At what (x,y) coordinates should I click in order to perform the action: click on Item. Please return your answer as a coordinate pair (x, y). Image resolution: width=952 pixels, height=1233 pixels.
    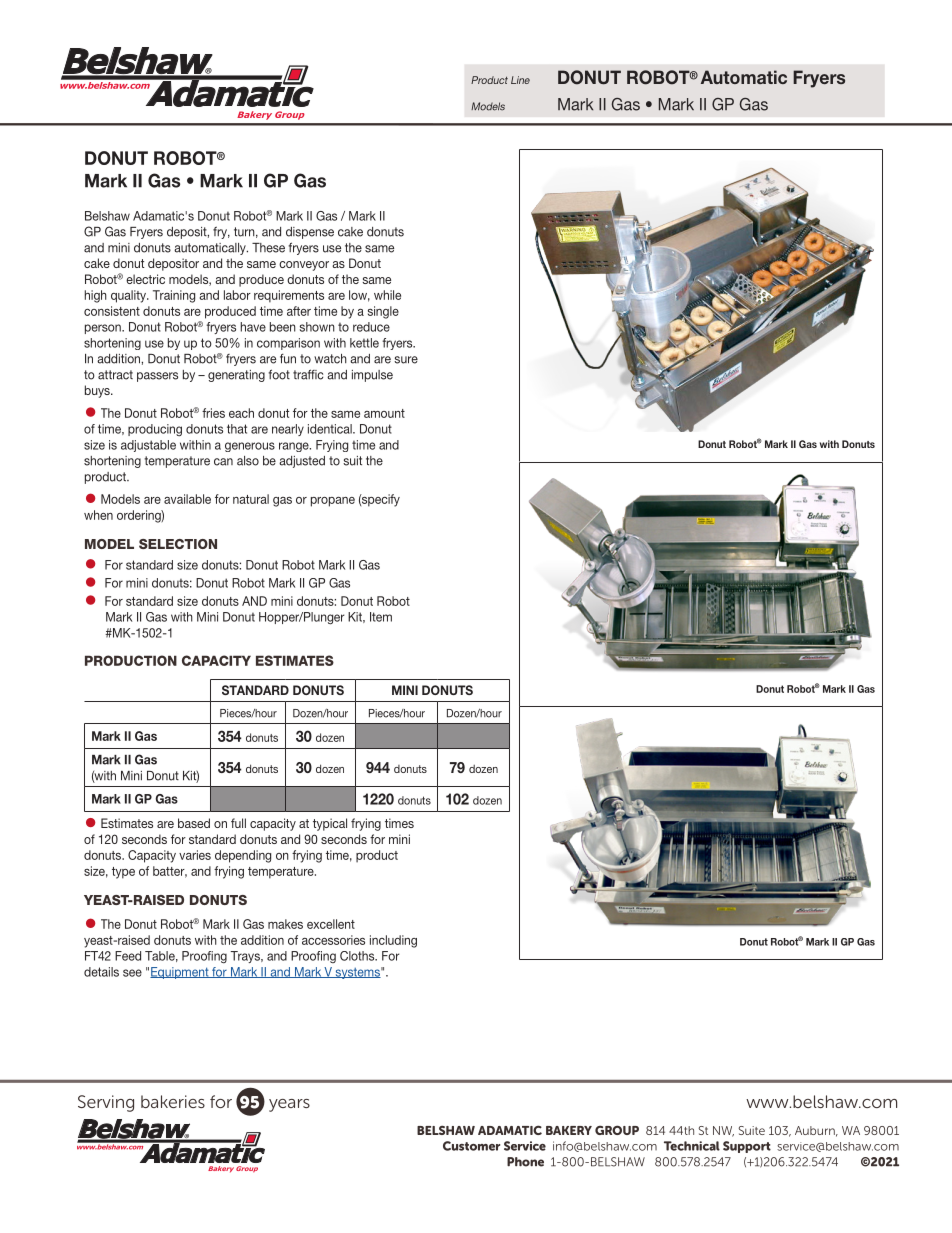
    Looking at the image, I should click on (381, 617).
